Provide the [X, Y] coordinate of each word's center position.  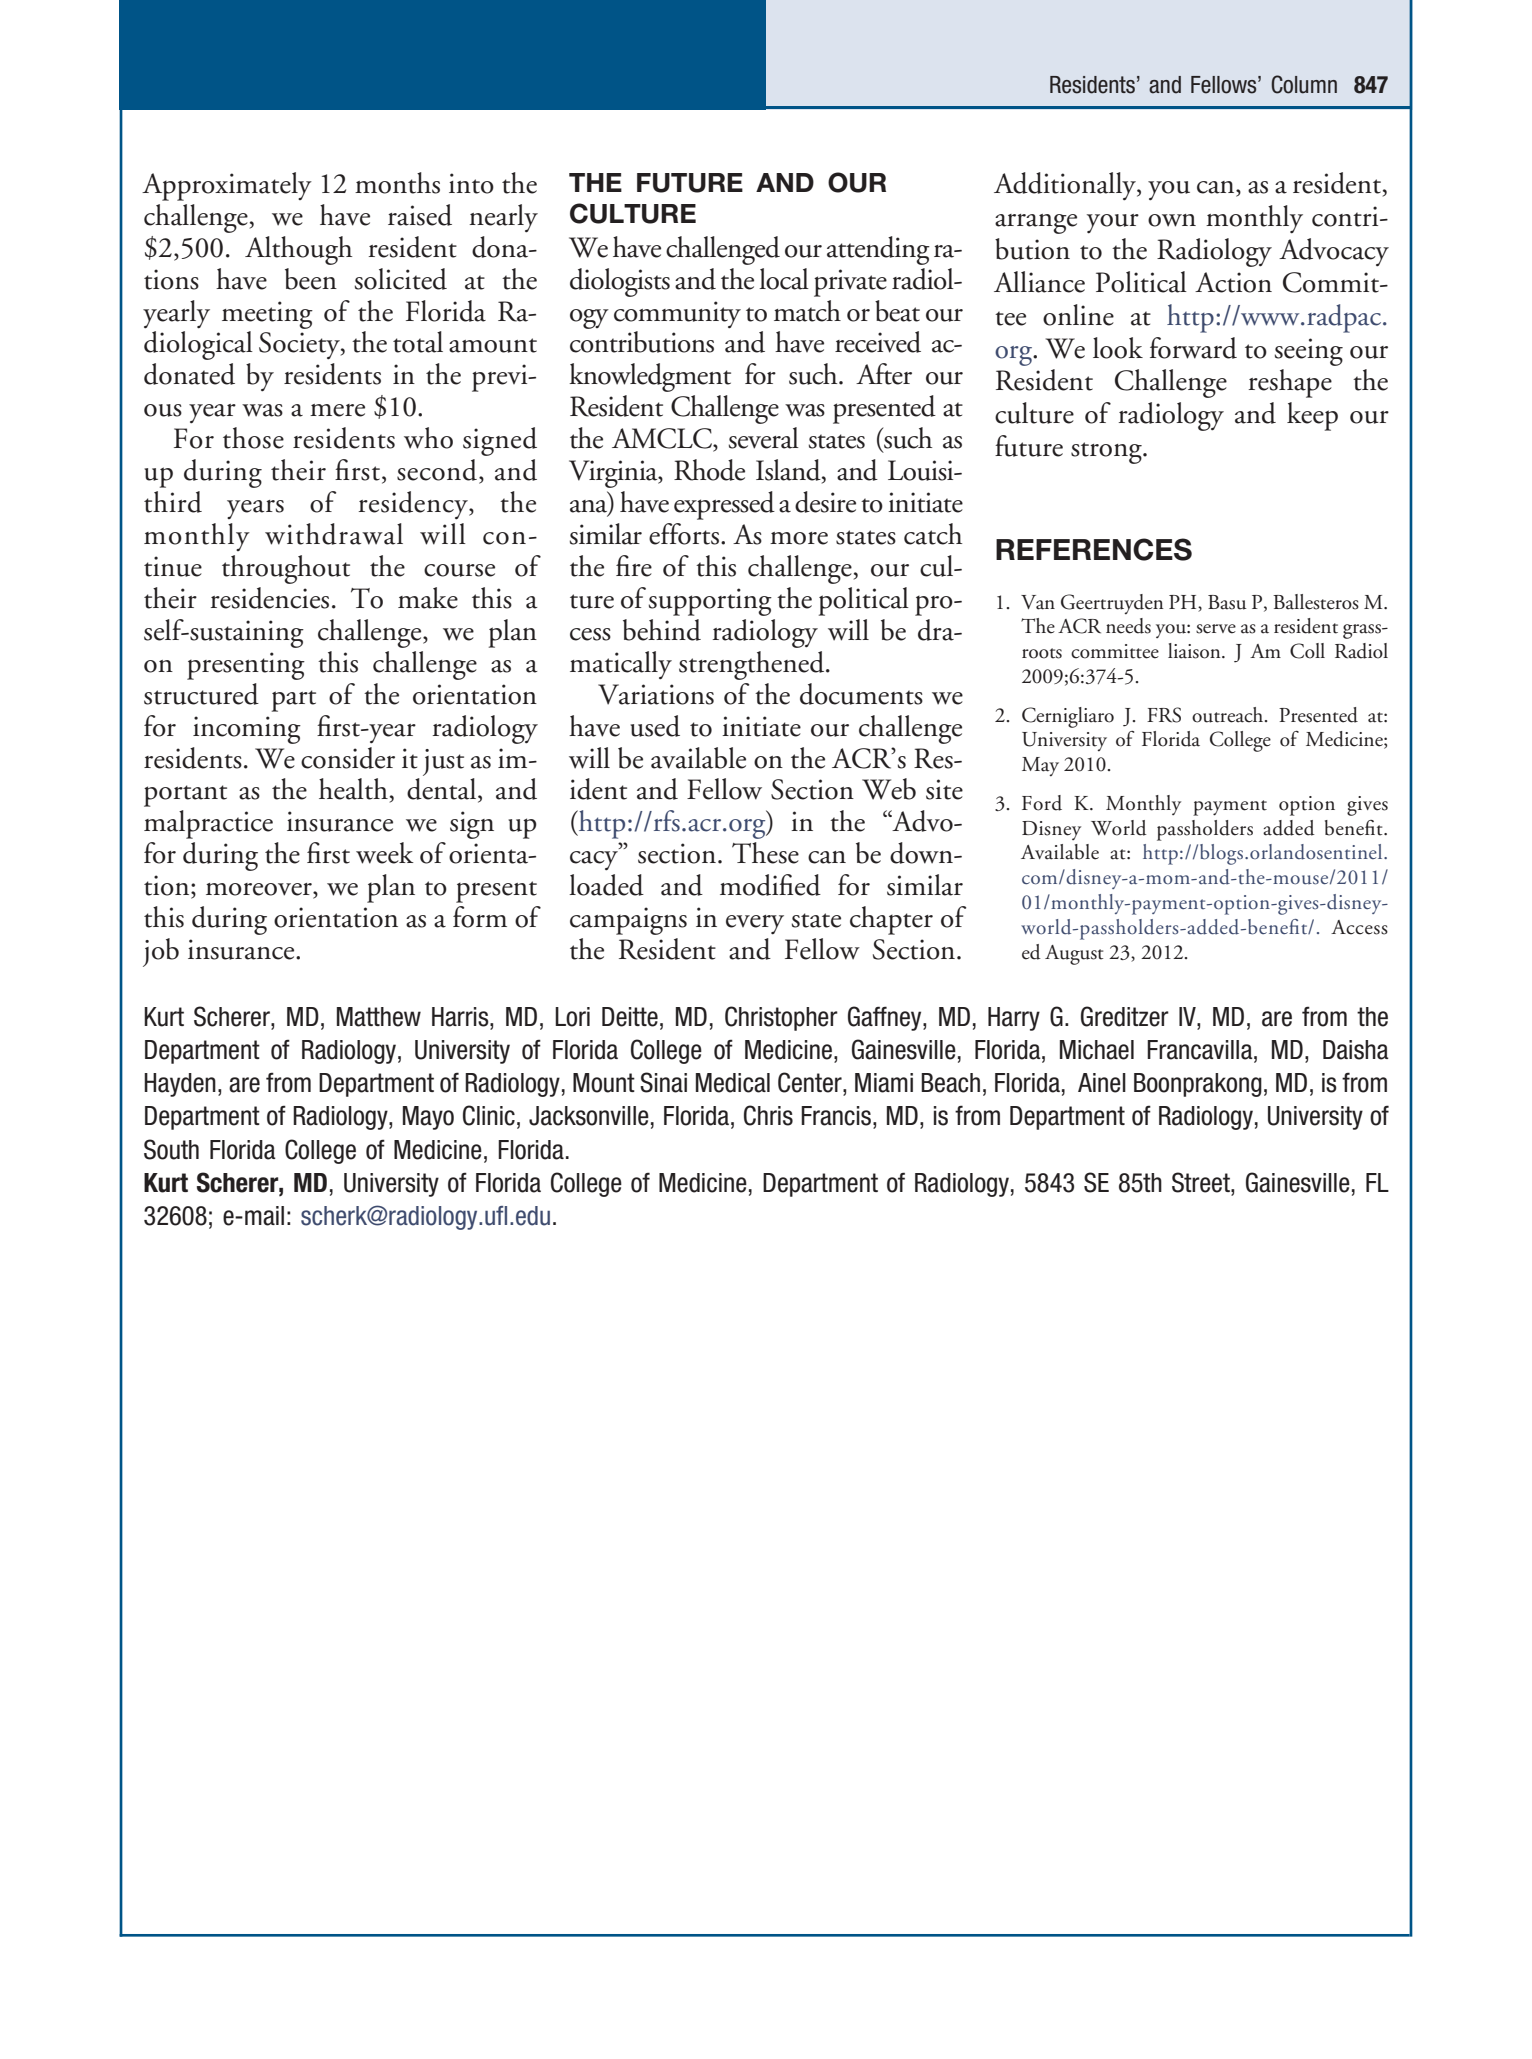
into [471, 183]
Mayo [428, 1118]
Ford [1042, 803]
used [655, 726]
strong [1107, 453]
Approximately [227, 186]
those [253, 438]
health [353, 789]
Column [1304, 84]
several [764, 438]
